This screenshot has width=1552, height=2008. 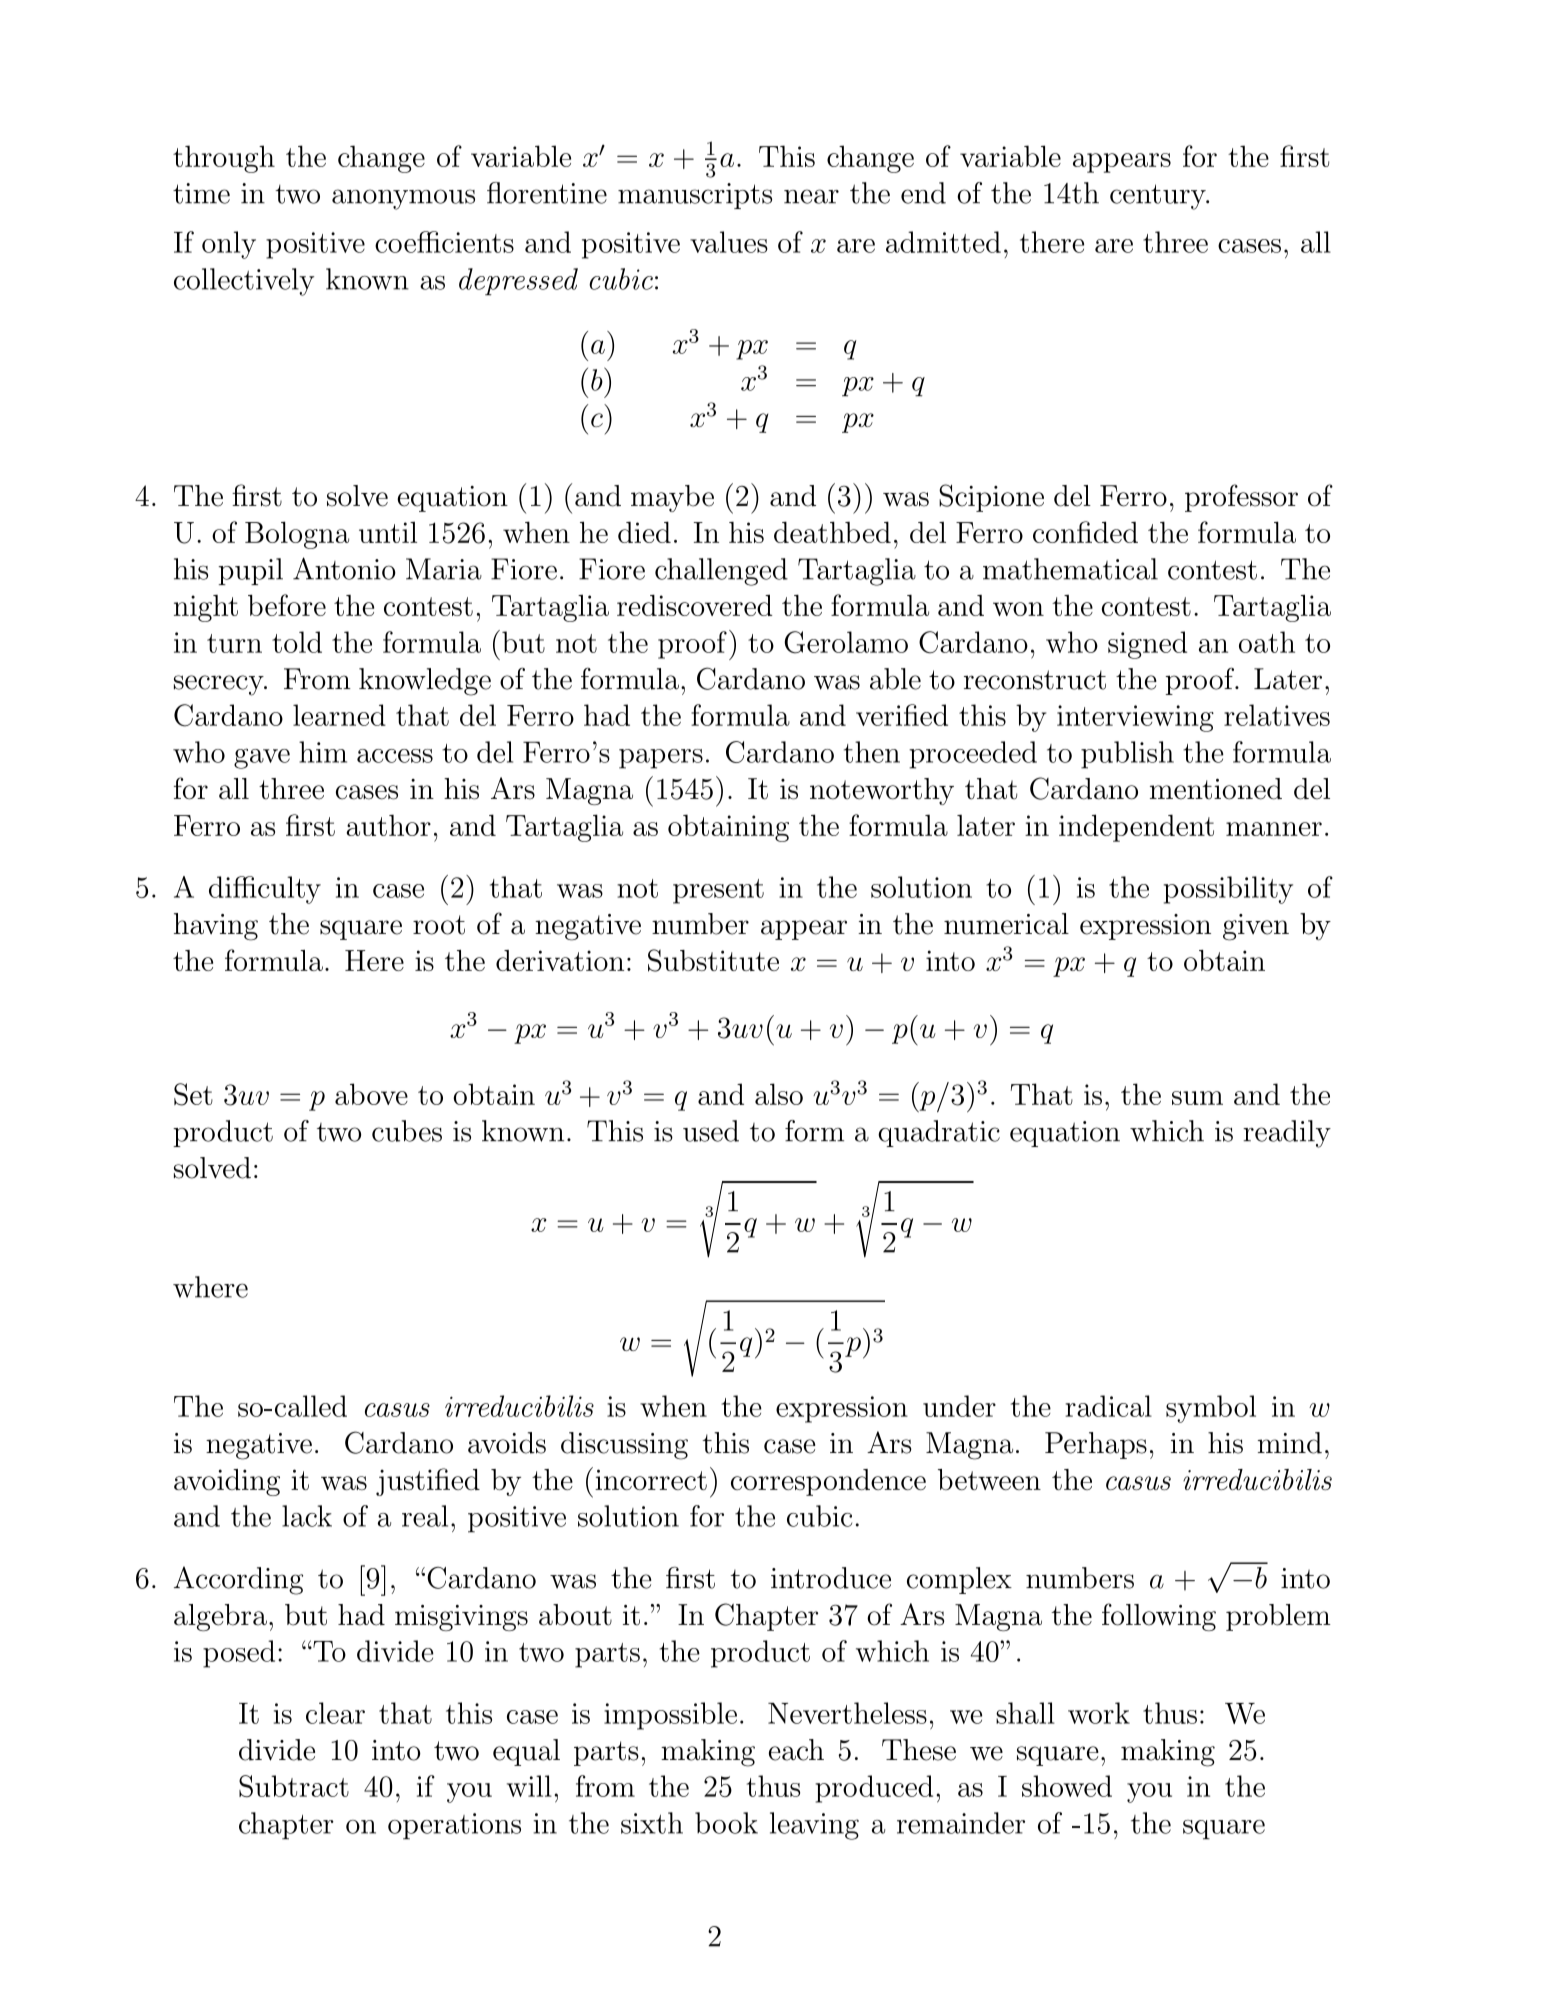 I want to click on having, so click(x=216, y=927).
